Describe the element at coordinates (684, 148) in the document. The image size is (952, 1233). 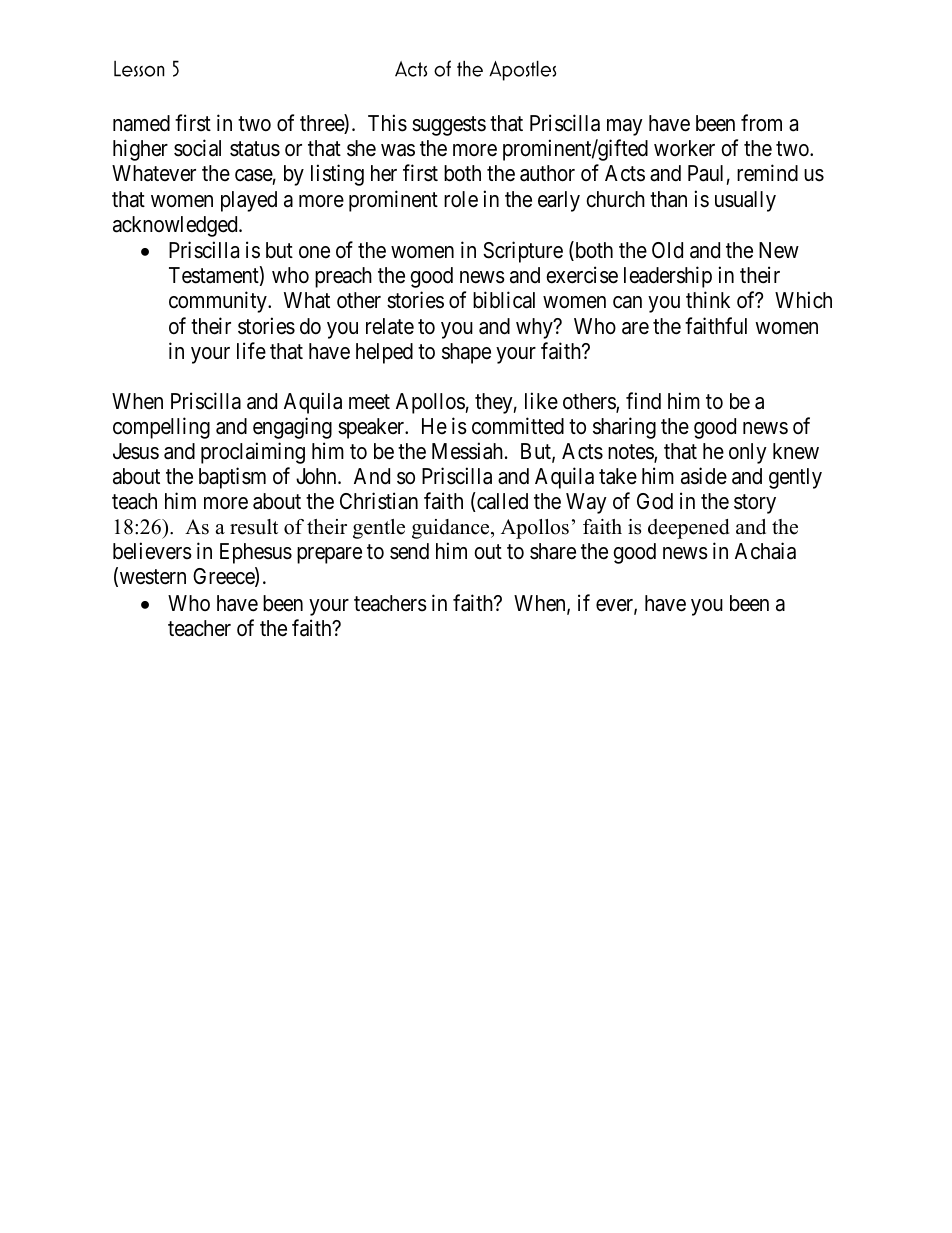
I see `worker` at that location.
